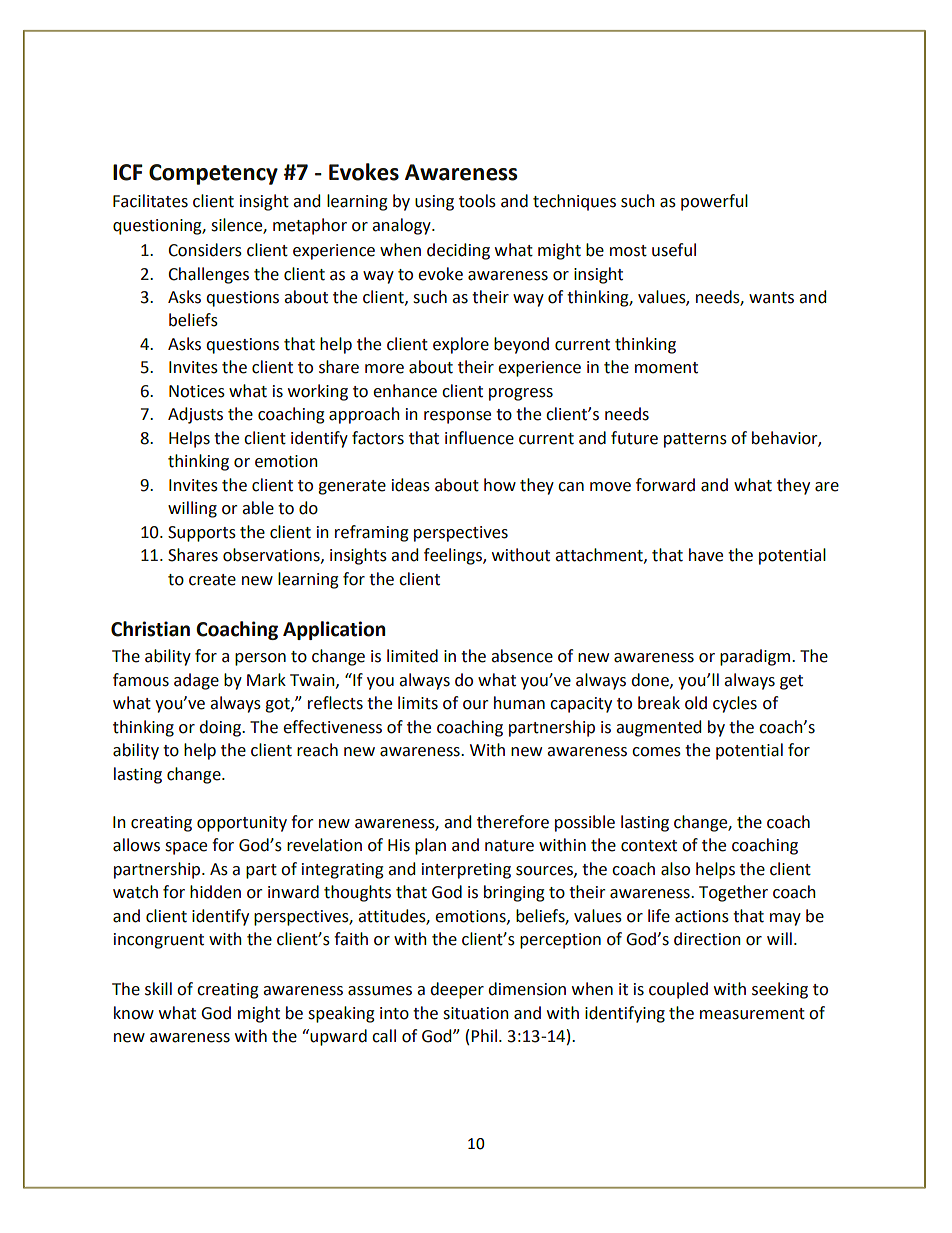 Image resolution: width=952 pixels, height=1233 pixels. What do you see at coordinates (186, 848) in the screenshot?
I see `space` at bounding box center [186, 848].
